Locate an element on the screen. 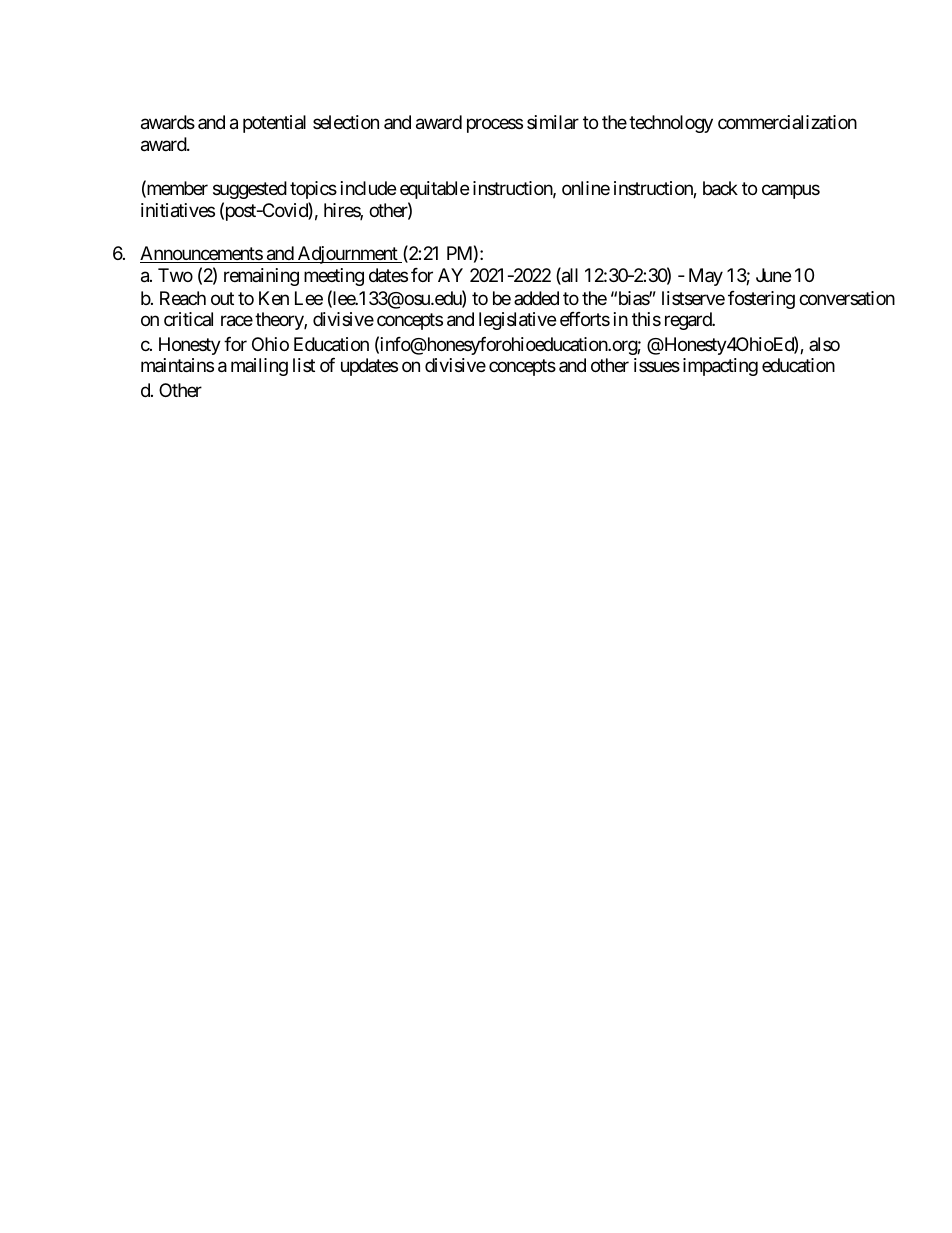  mailing is located at coordinates (259, 367).
